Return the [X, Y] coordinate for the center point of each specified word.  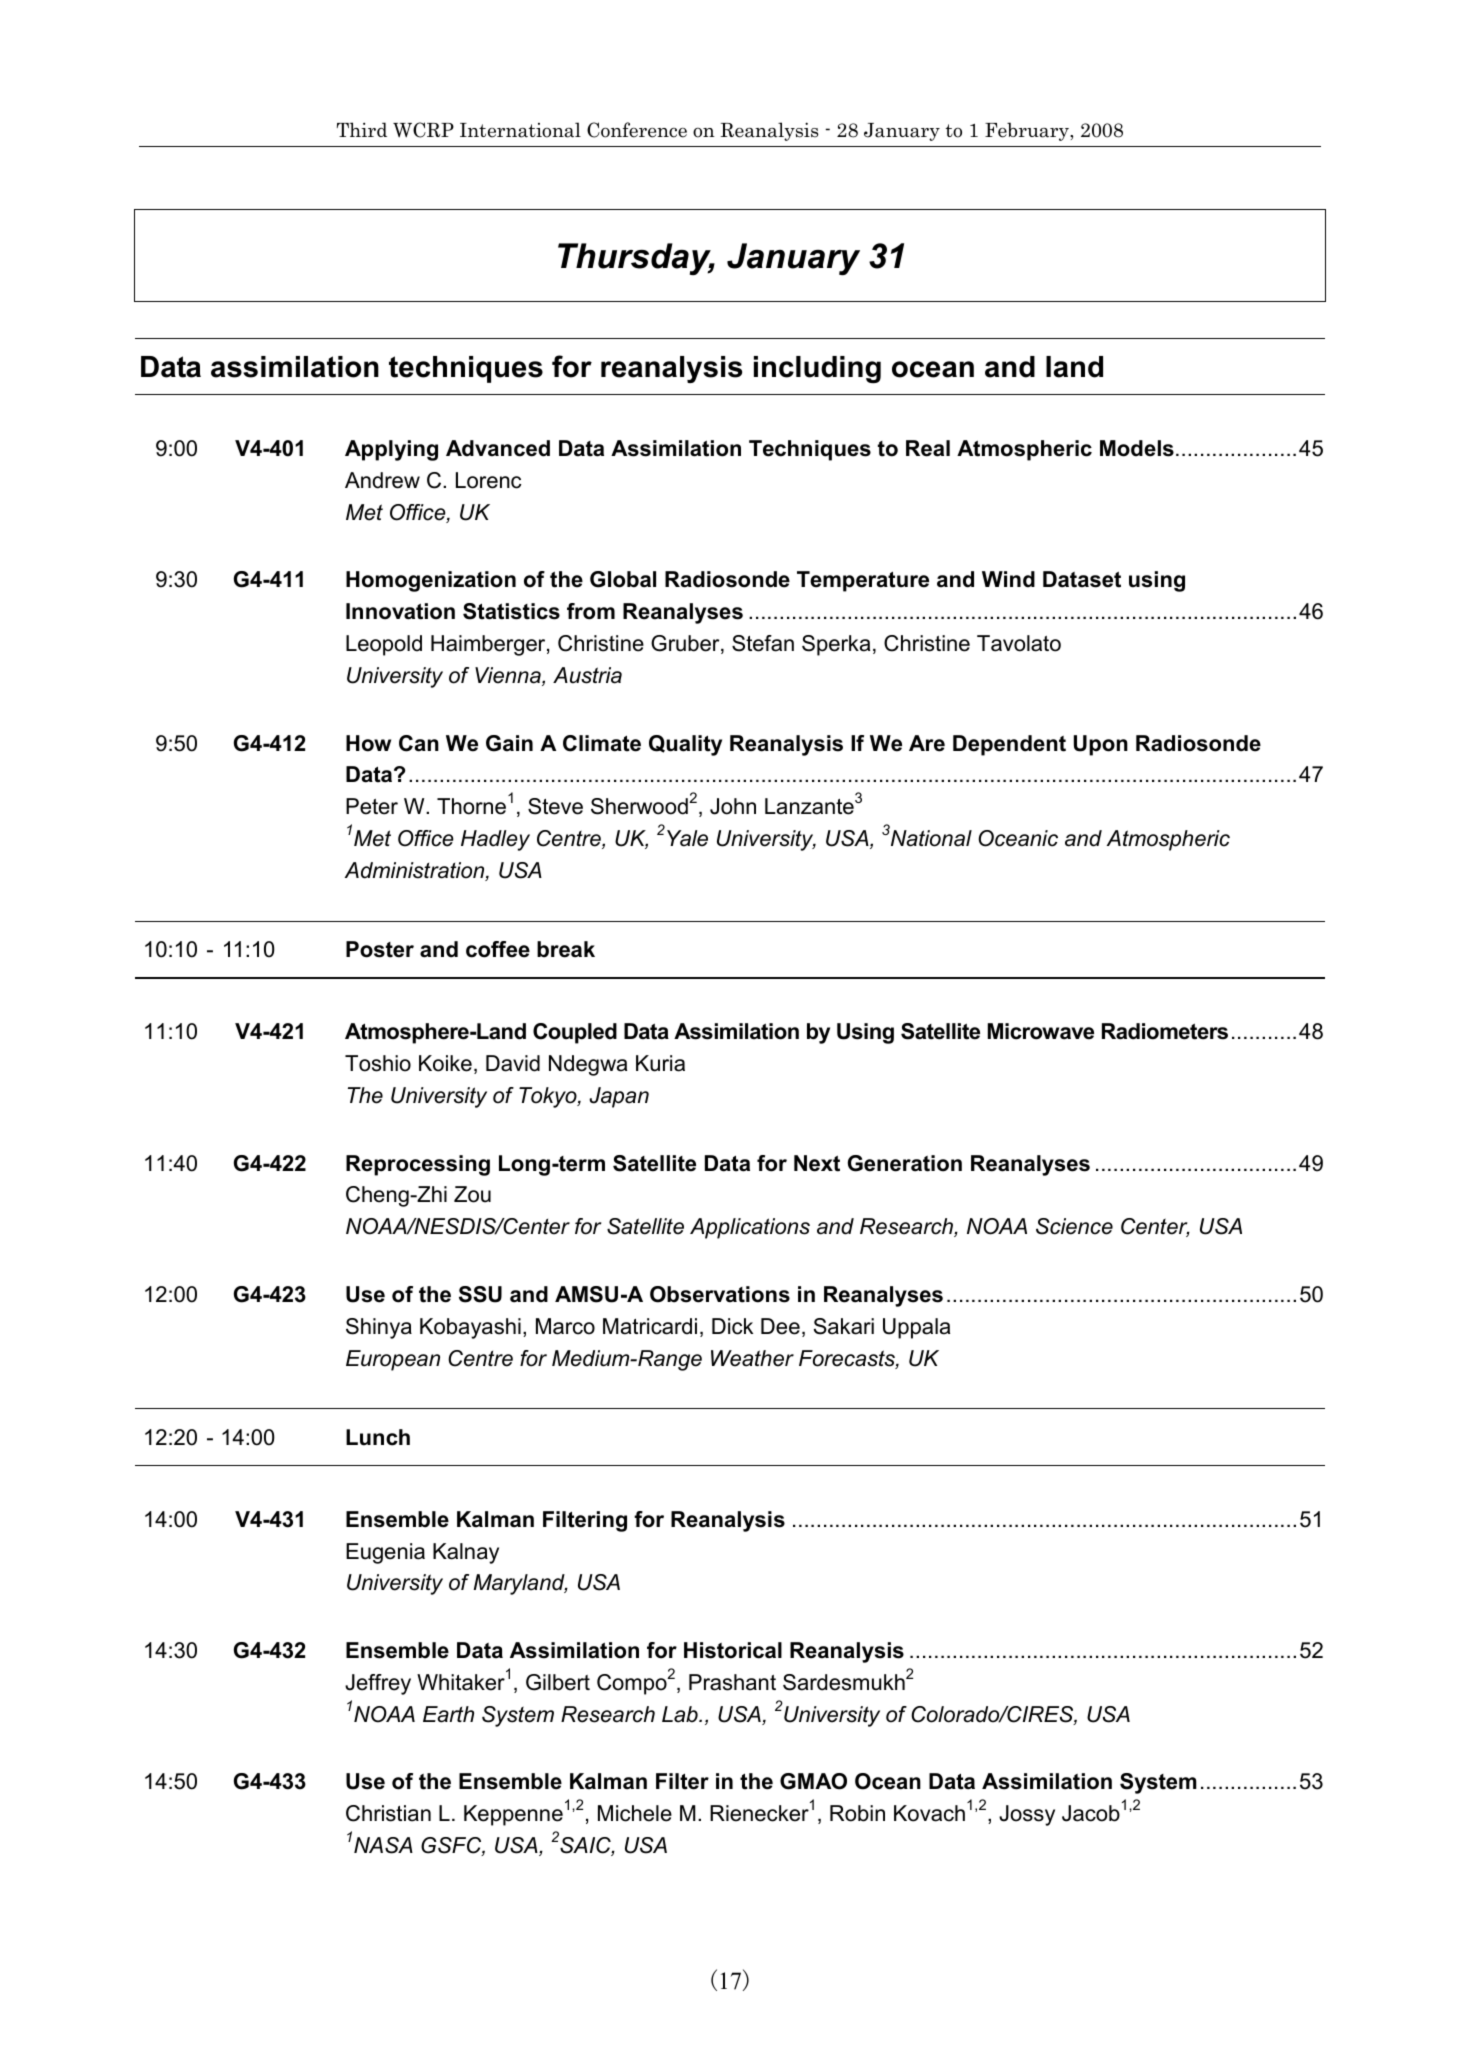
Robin [857, 1813]
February [1028, 131]
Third [362, 129]
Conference [637, 130]
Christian [388, 1813]
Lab [681, 1714]
